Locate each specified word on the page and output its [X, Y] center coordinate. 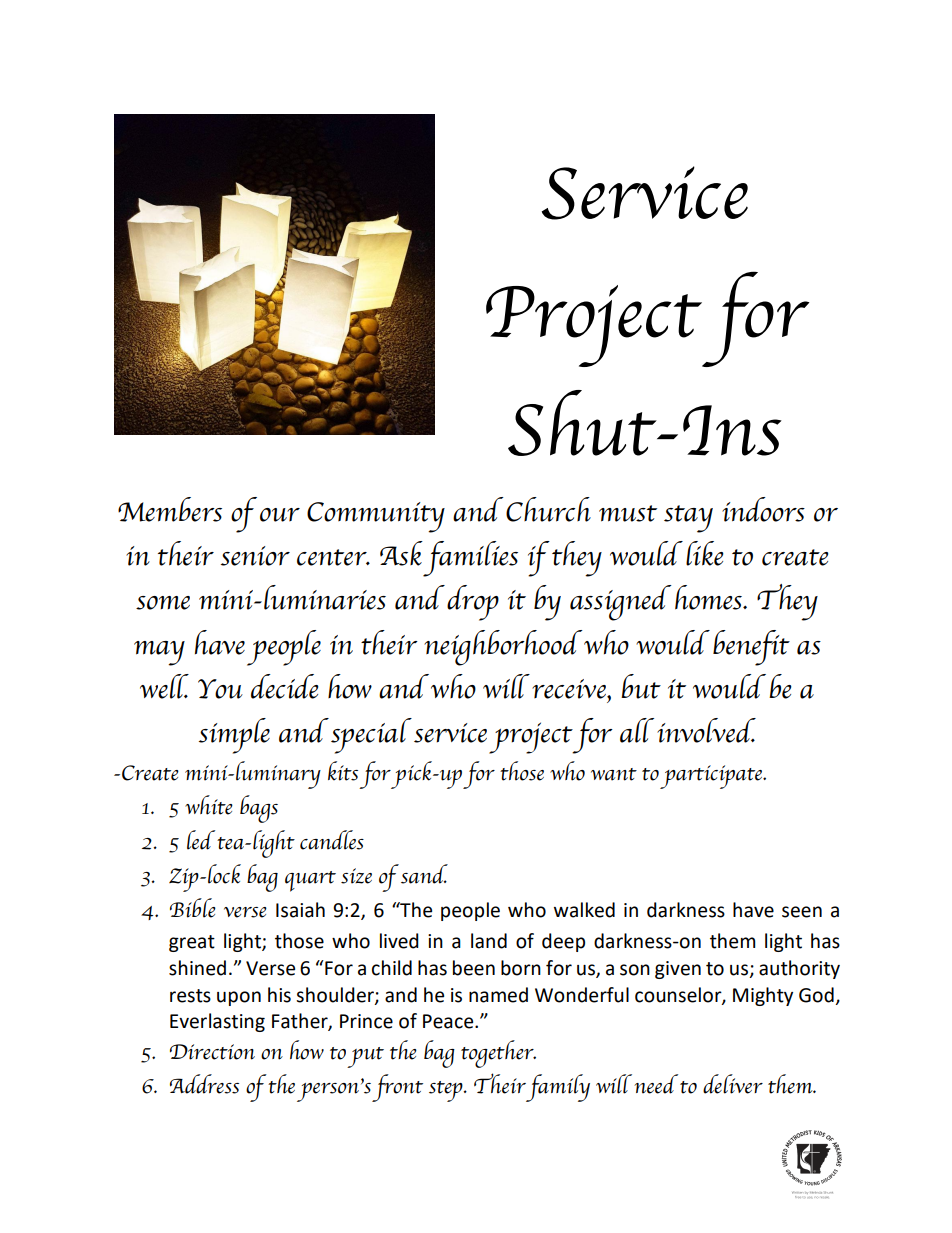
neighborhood [503, 648]
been [474, 968]
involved [706, 730]
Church [548, 509]
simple [234, 736]
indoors [763, 509]
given [678, 970]
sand [424, 874]
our [280, 515]
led [201, 840]
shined [197, 968]
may [159, 653]
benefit [751, 648]
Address [204, 1084]
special [371, 736]
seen [802, 912]
